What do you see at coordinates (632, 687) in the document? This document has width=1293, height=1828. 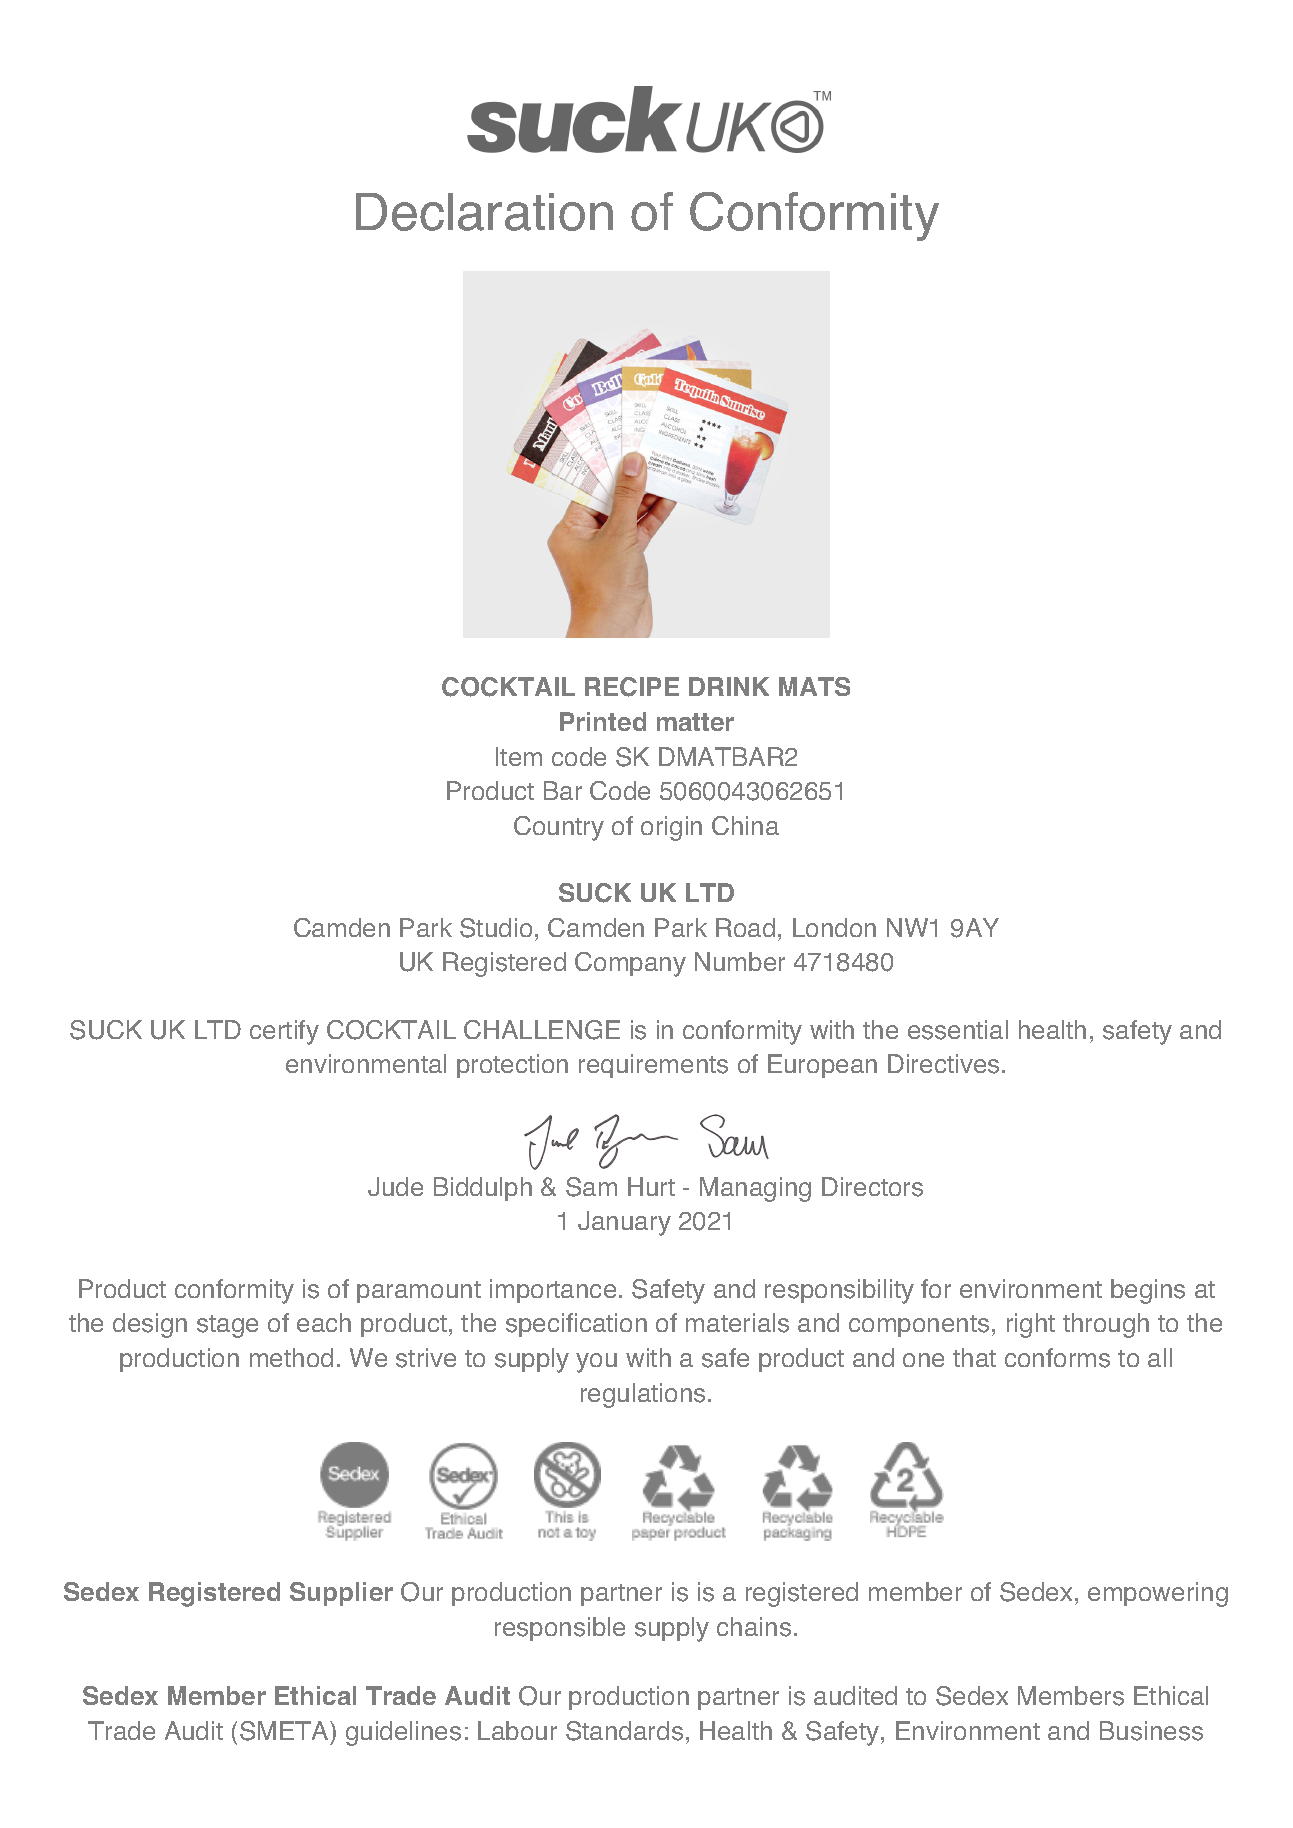 I see `RECIPE` at bounding box center [632, 687].
